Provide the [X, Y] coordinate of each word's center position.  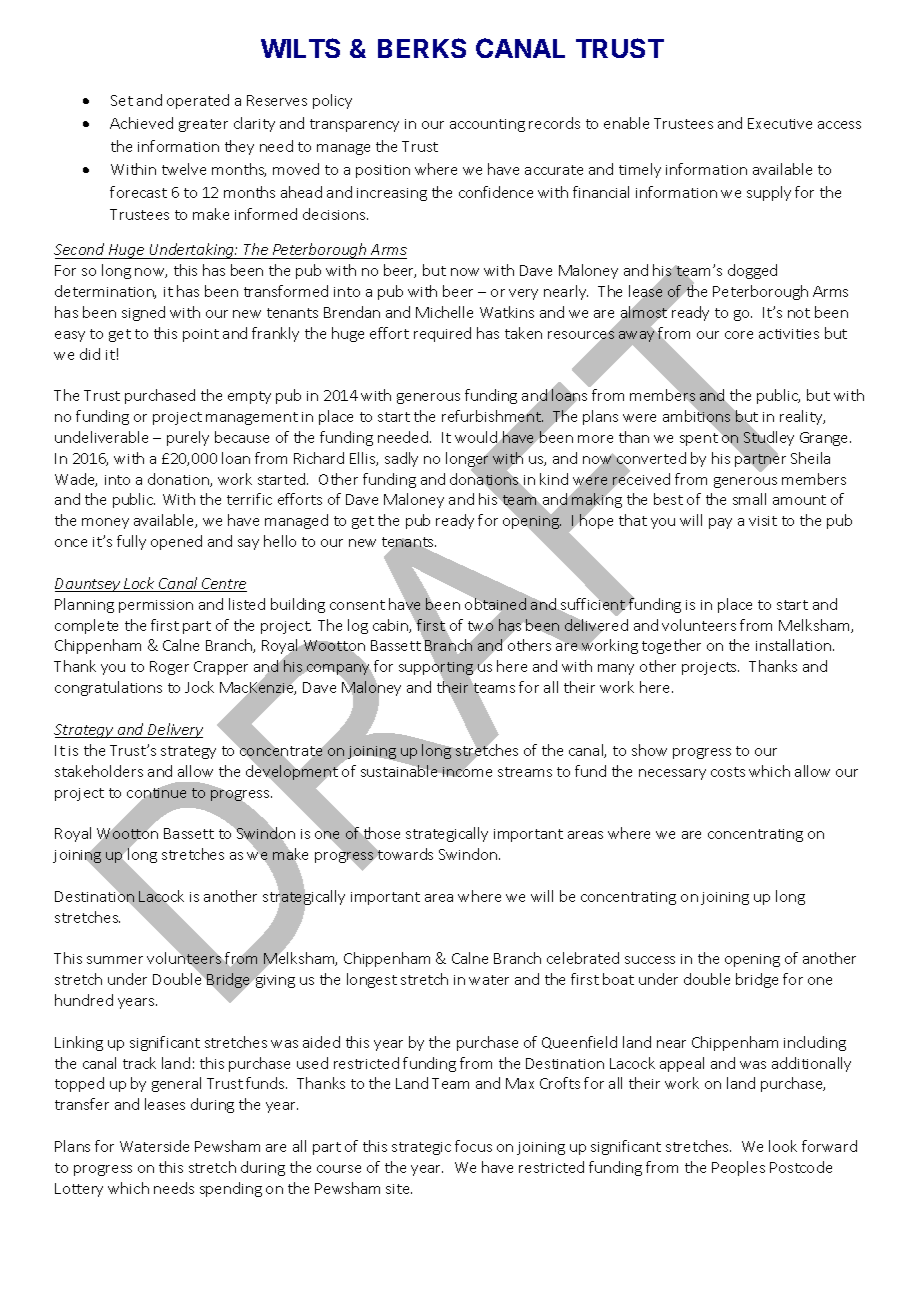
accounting [487, 125]
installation [795, 645]
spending [231, 1189]
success [650, 960]
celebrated [583, 958]
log [358, 626]
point [201, 335]
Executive [780, 123]
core [739, 335]
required [442, 334]
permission [156, 606]
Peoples [738, 1168]
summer [115, 960]
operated [198, 101]
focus [473, 1146]
